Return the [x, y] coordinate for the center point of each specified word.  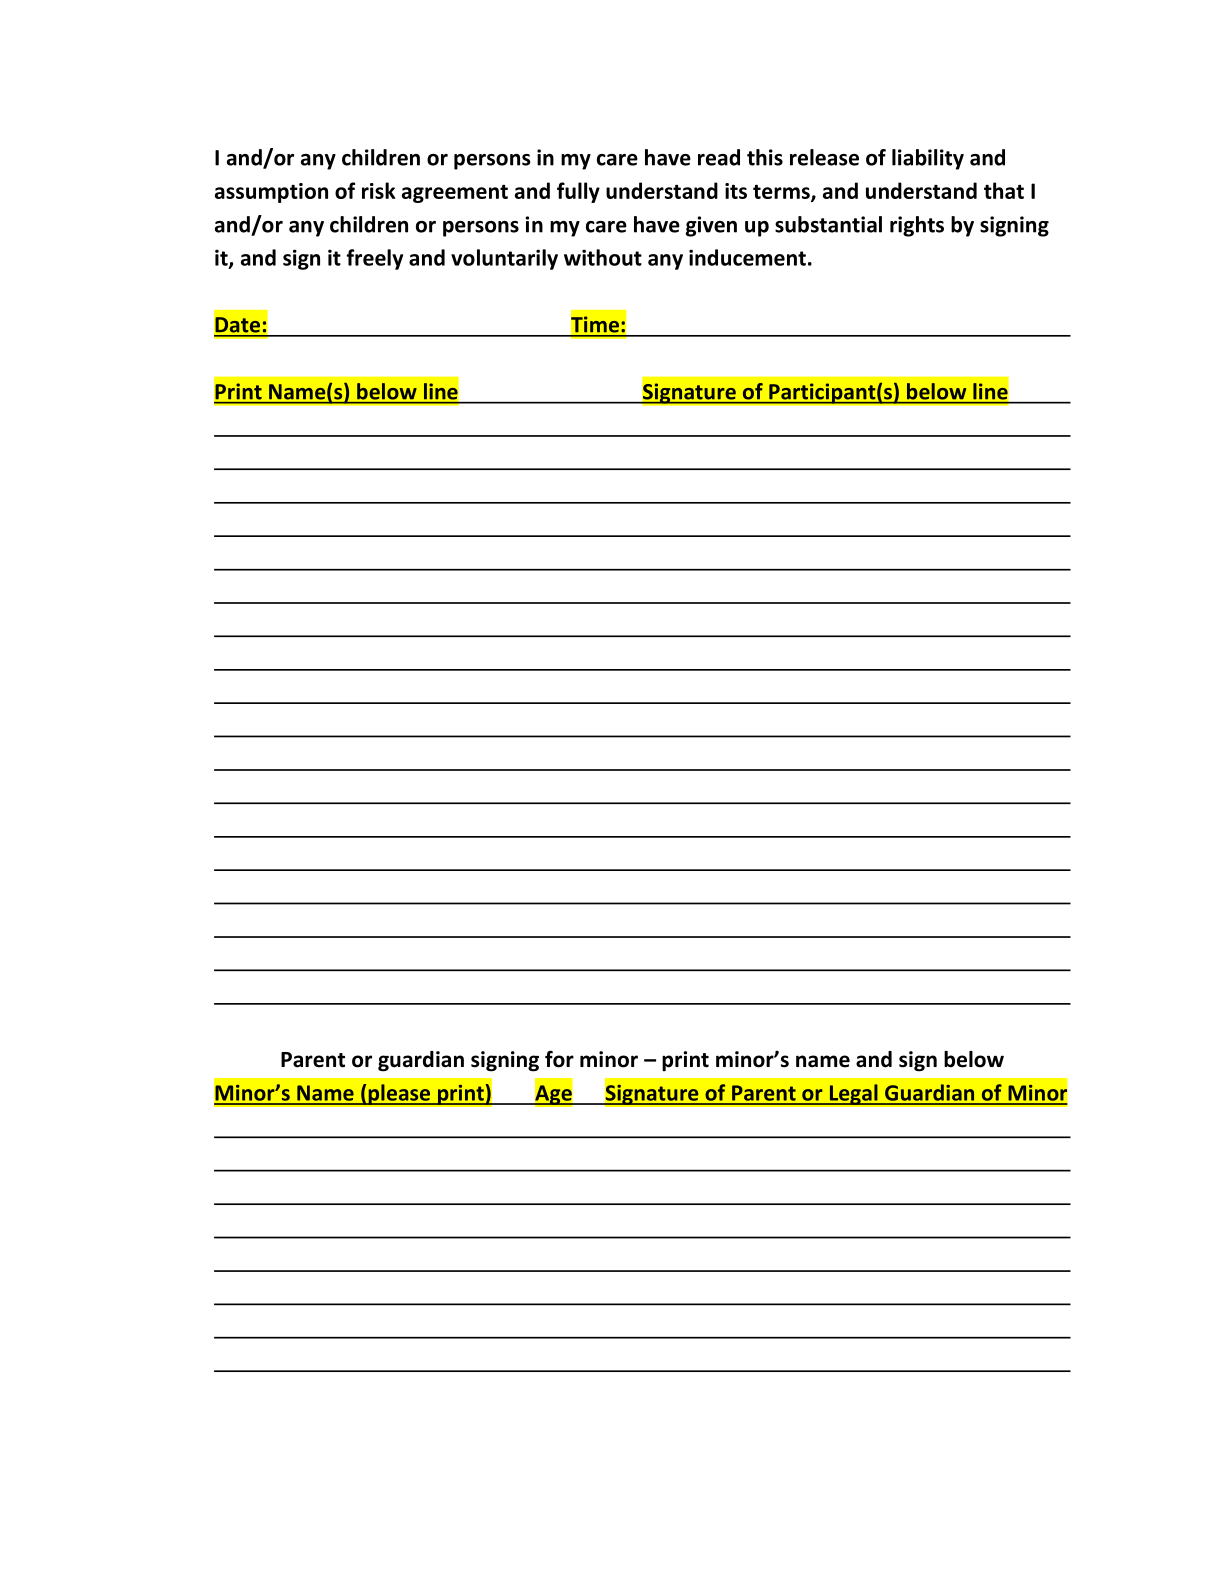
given [711, 226]
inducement [747, 257]
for [559, 1059]
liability [928, 159]
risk [379, 190]
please [399, 1094]
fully [578, 192]
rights [917, 226]
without [603, 257]
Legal [853, 1094]
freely [374, 259]
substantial [828, 224]
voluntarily [504, 259]
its [736, 191]
